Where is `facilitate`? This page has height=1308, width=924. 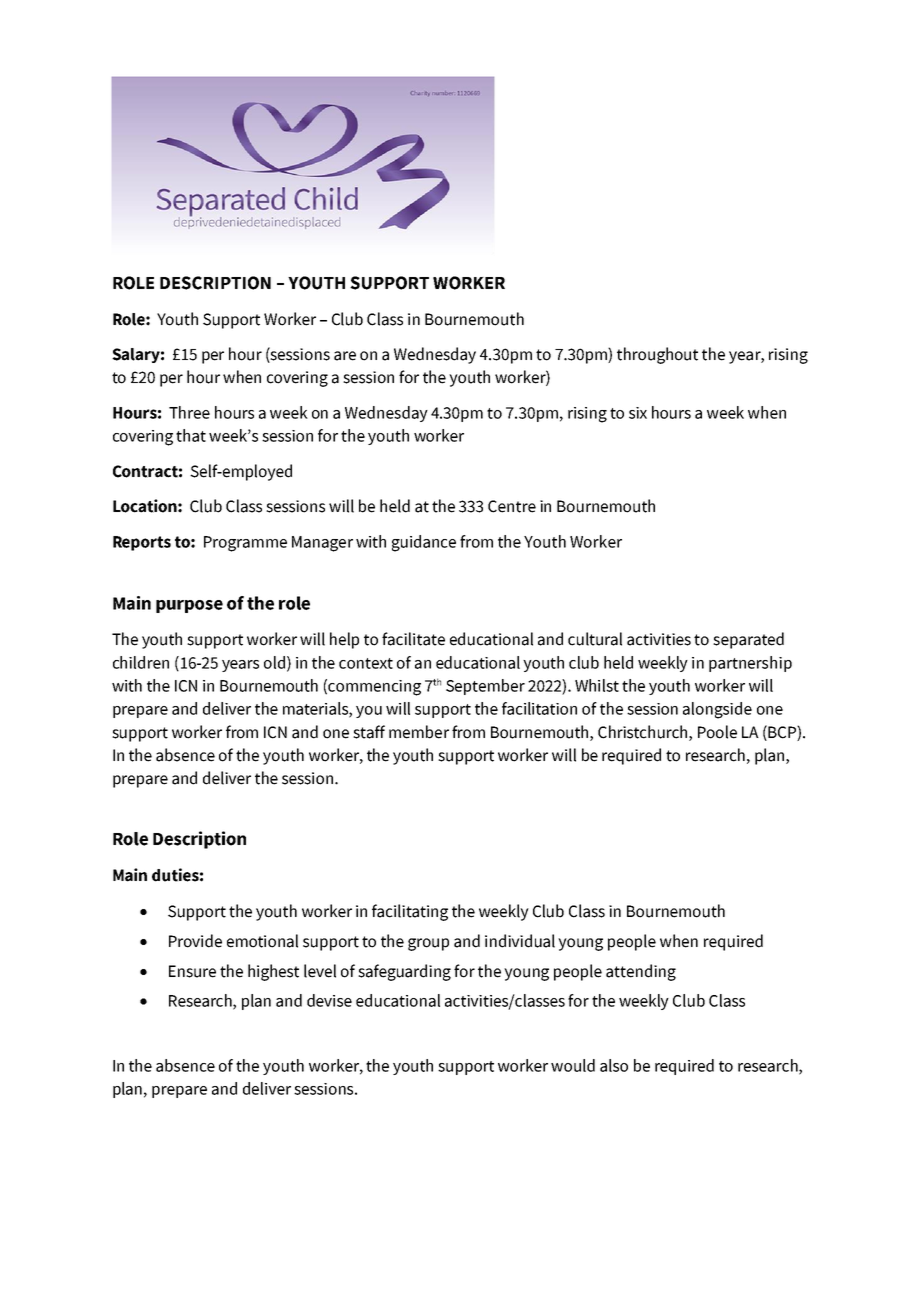
facilitate is located at coordinates (413, 639).
